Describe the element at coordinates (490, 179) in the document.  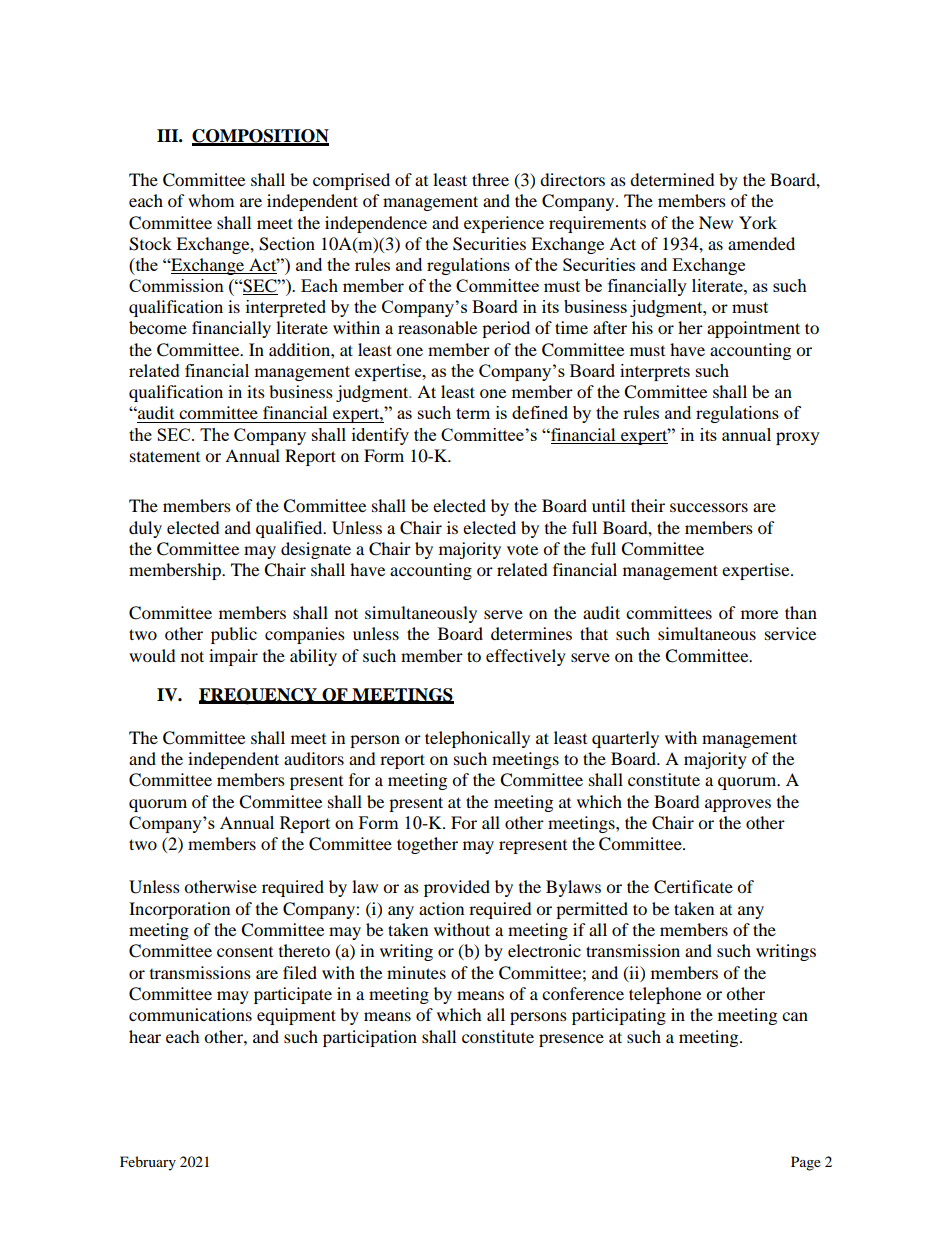
I see `three` at that location.
